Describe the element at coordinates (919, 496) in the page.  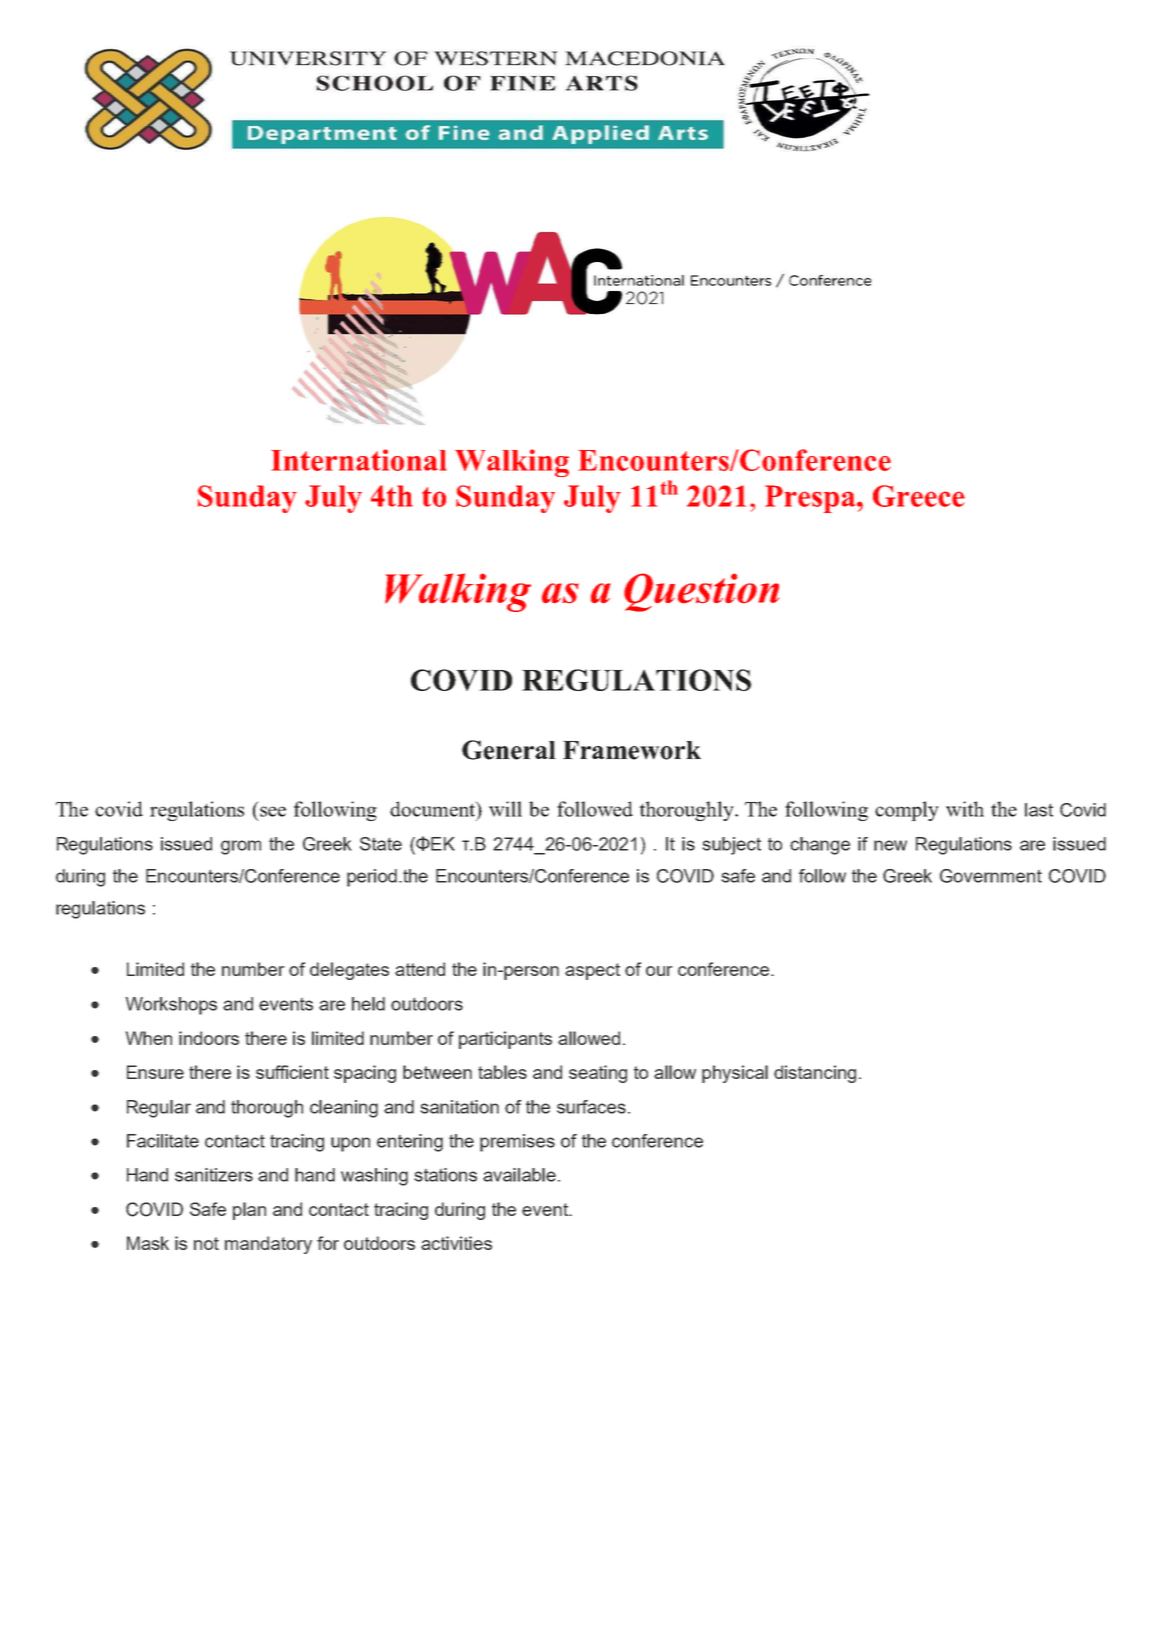
I see `Greece` at that location.
